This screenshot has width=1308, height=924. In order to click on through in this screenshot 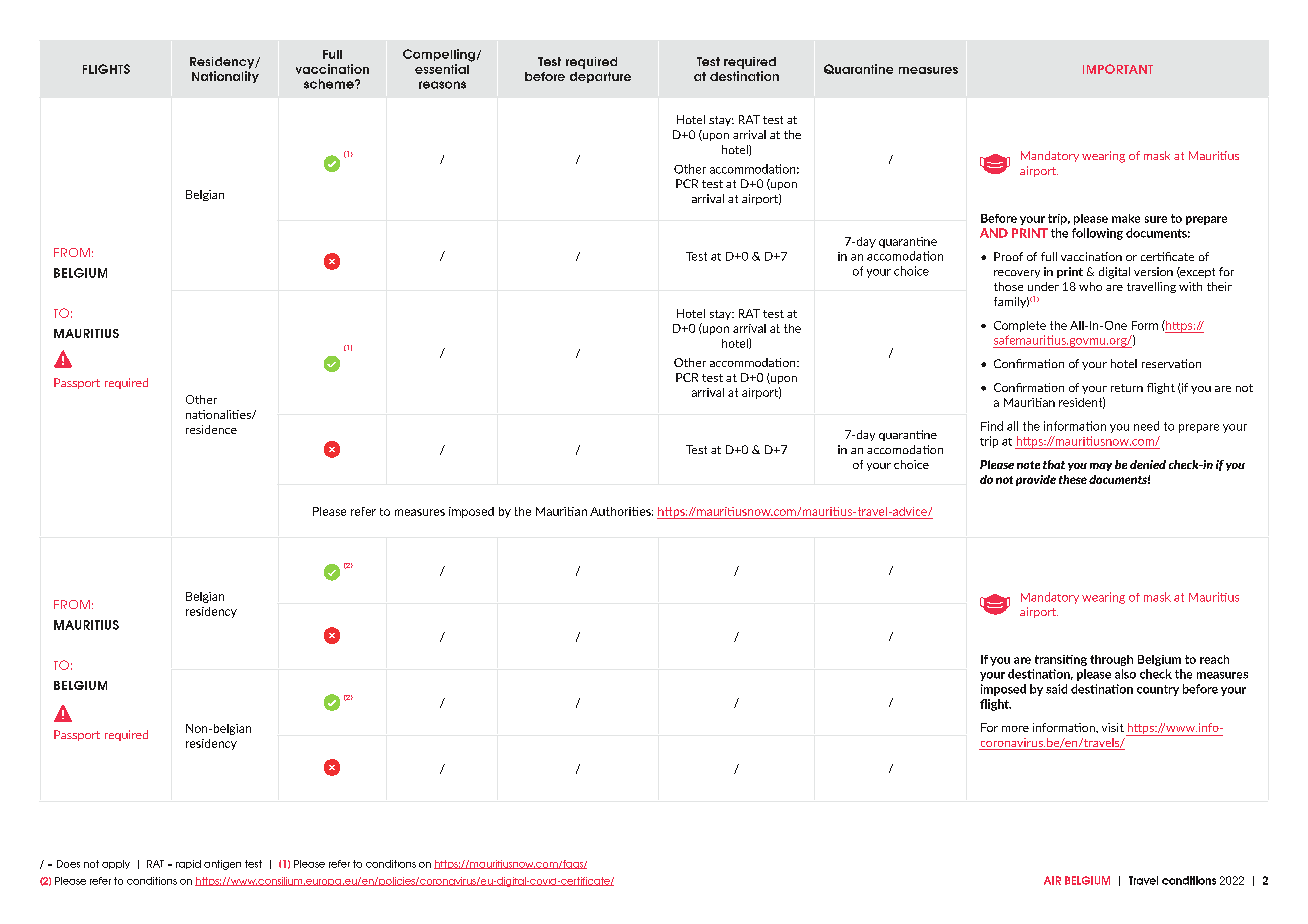, I will do `click(1111, 660)`.
